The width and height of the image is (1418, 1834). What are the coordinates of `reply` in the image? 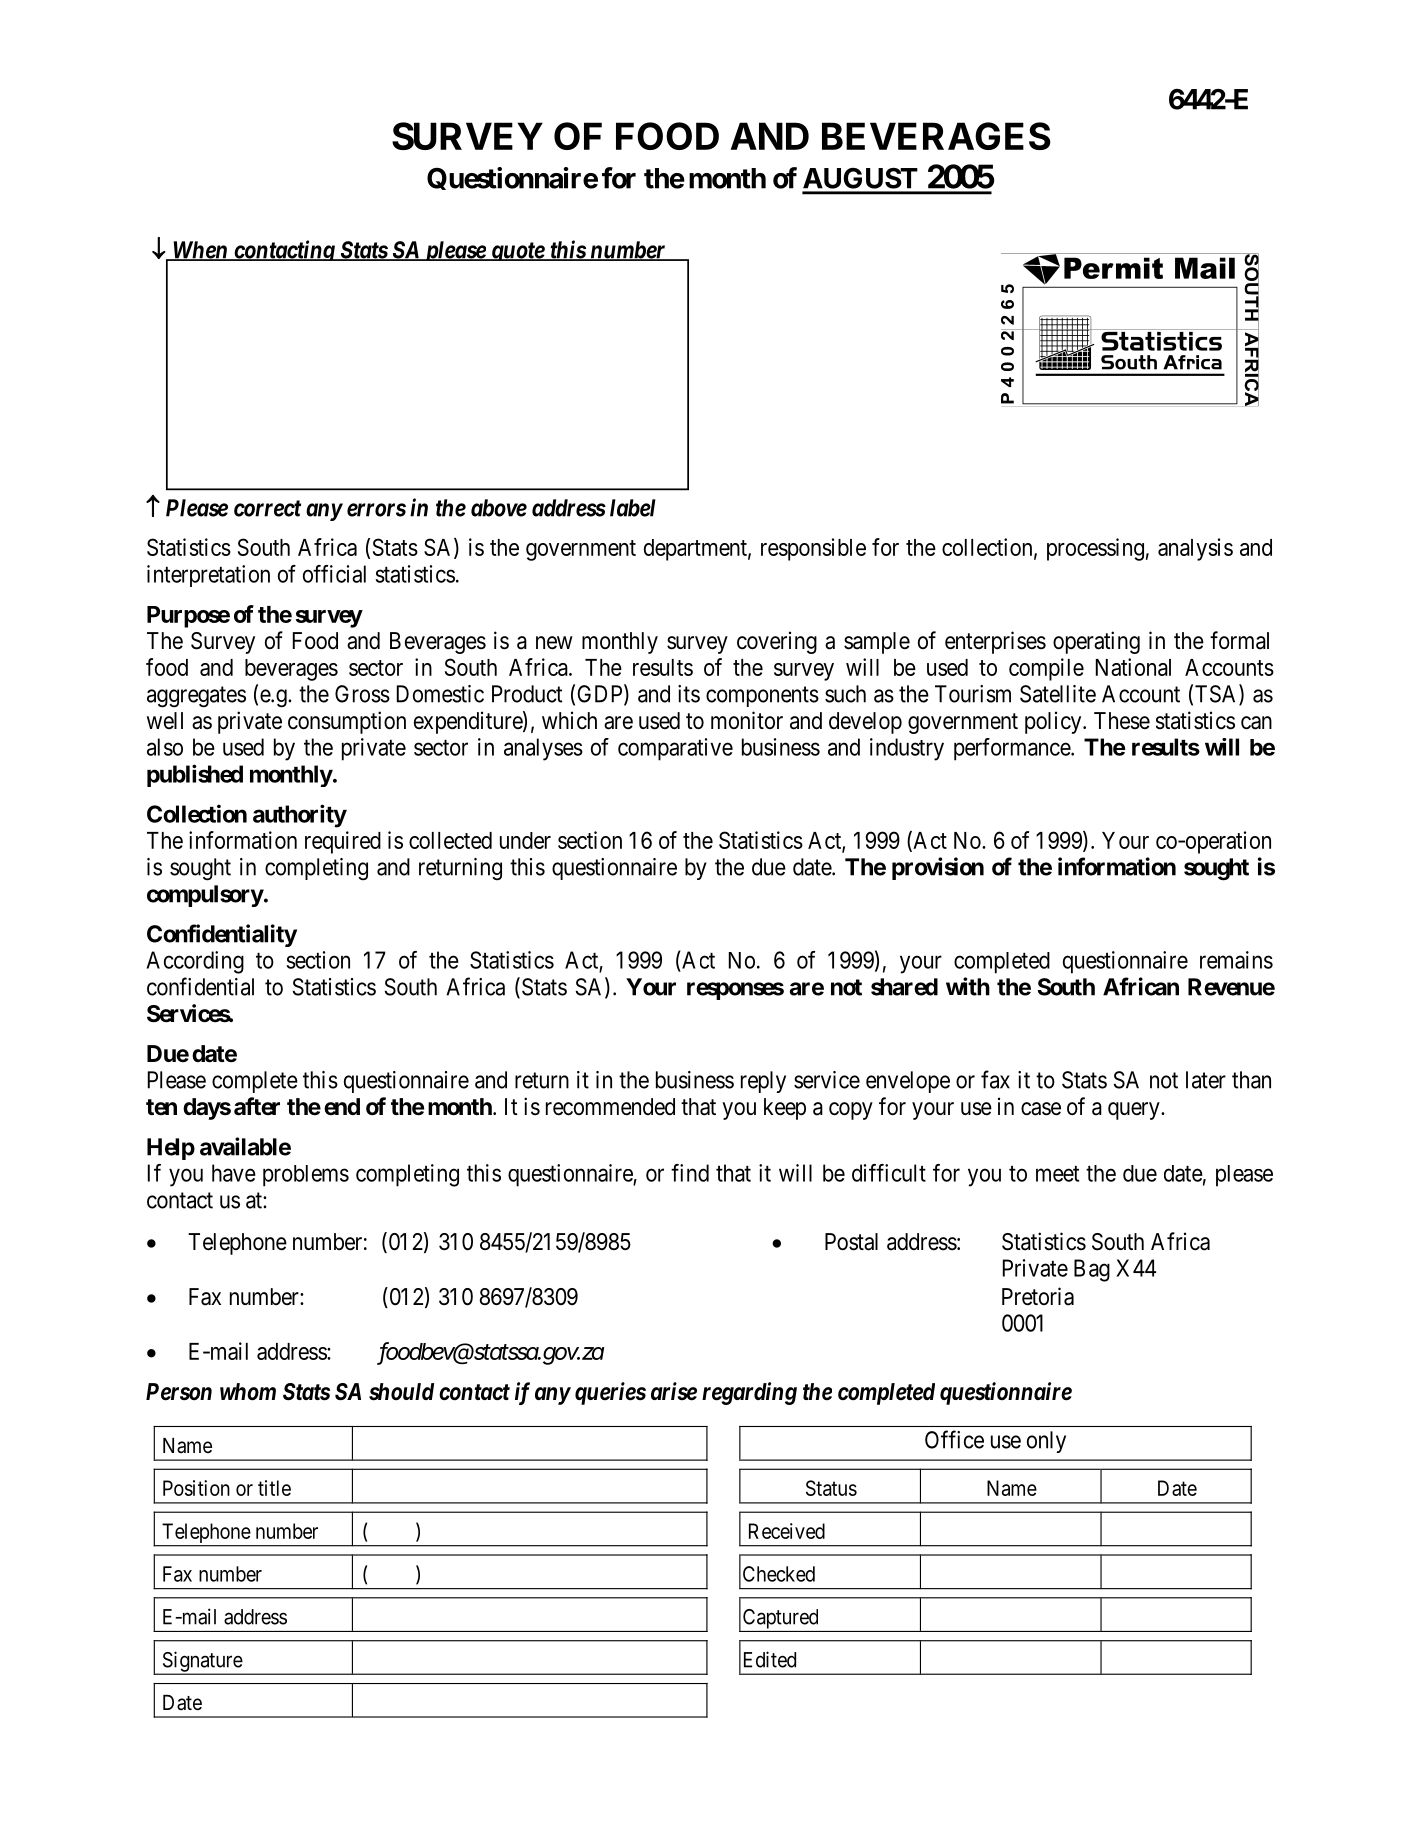 It's located at (763, 1082).
